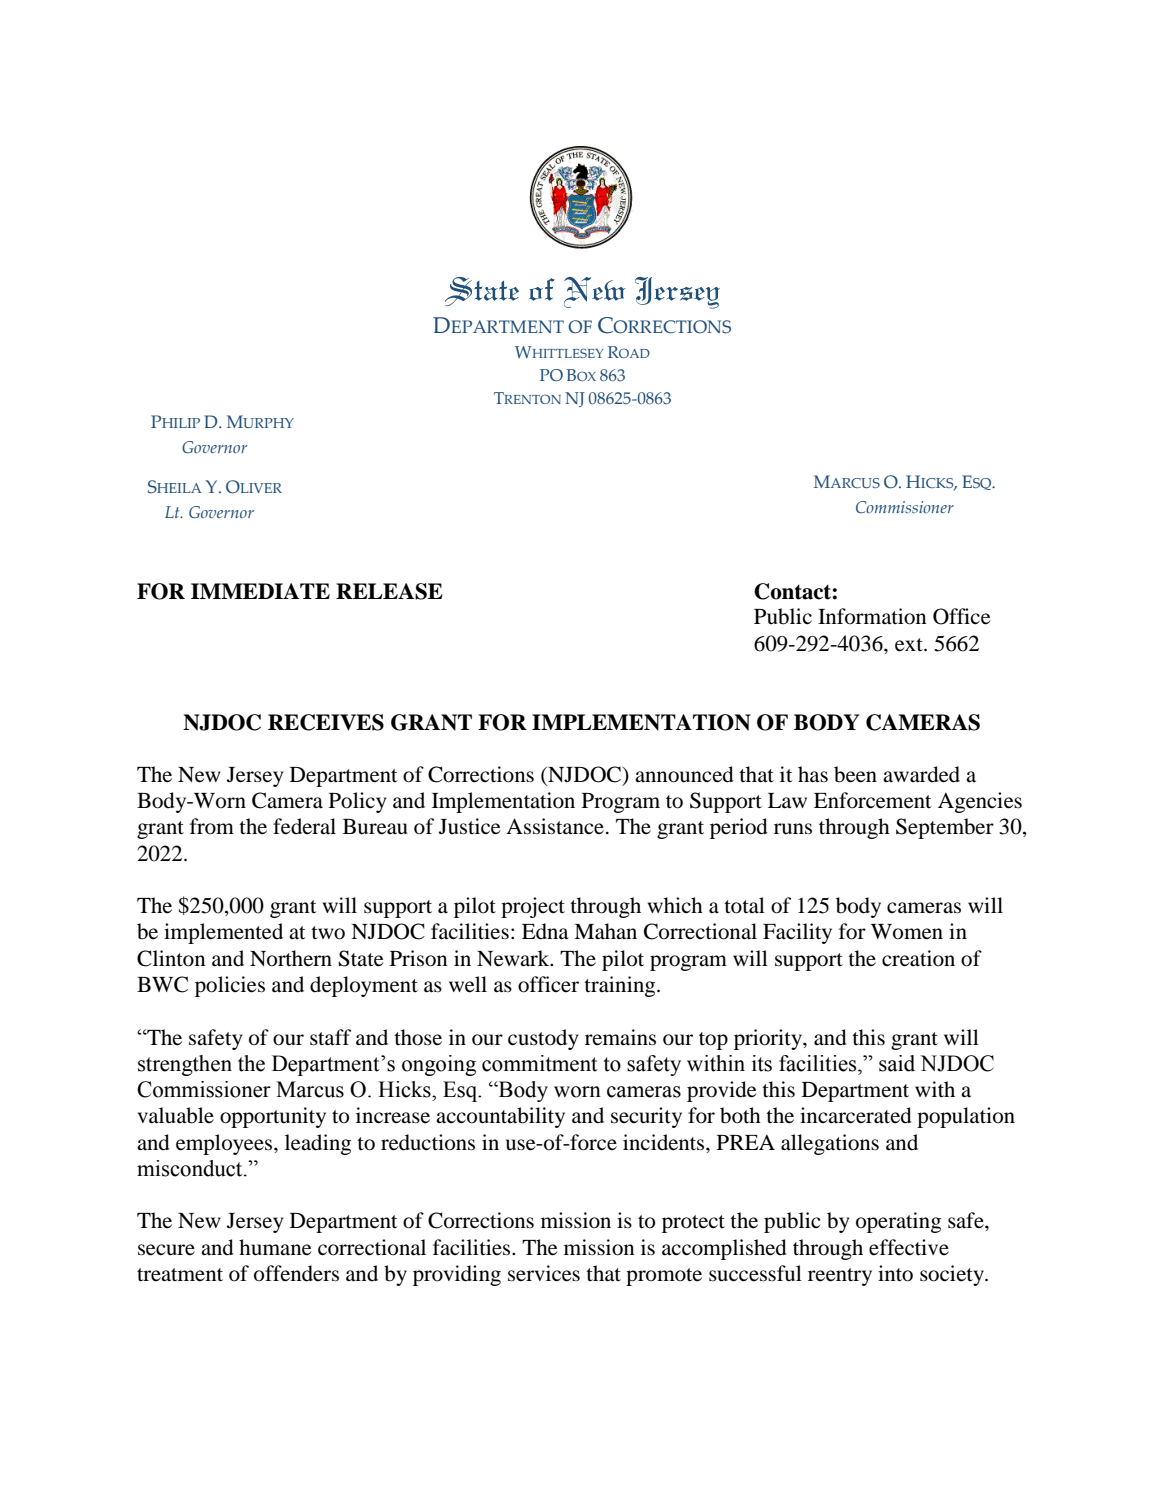 The height and width of the screenshot is (1507, 1165). Describe the element at coordinates (275, 1247) in the screenshot. I see `humane` at that location.
